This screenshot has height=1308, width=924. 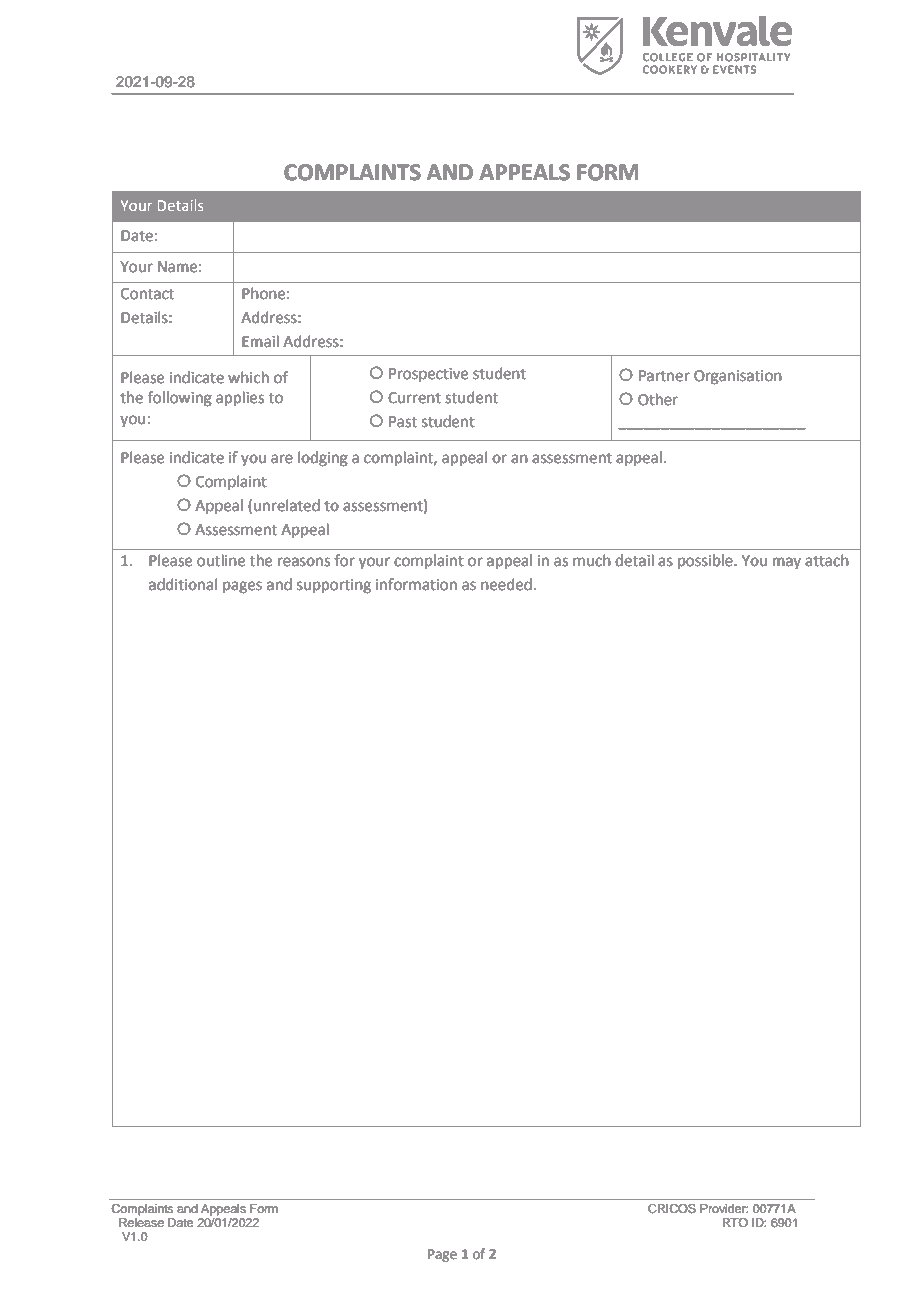 I want to click on needed, so click(x=506, y=584).
